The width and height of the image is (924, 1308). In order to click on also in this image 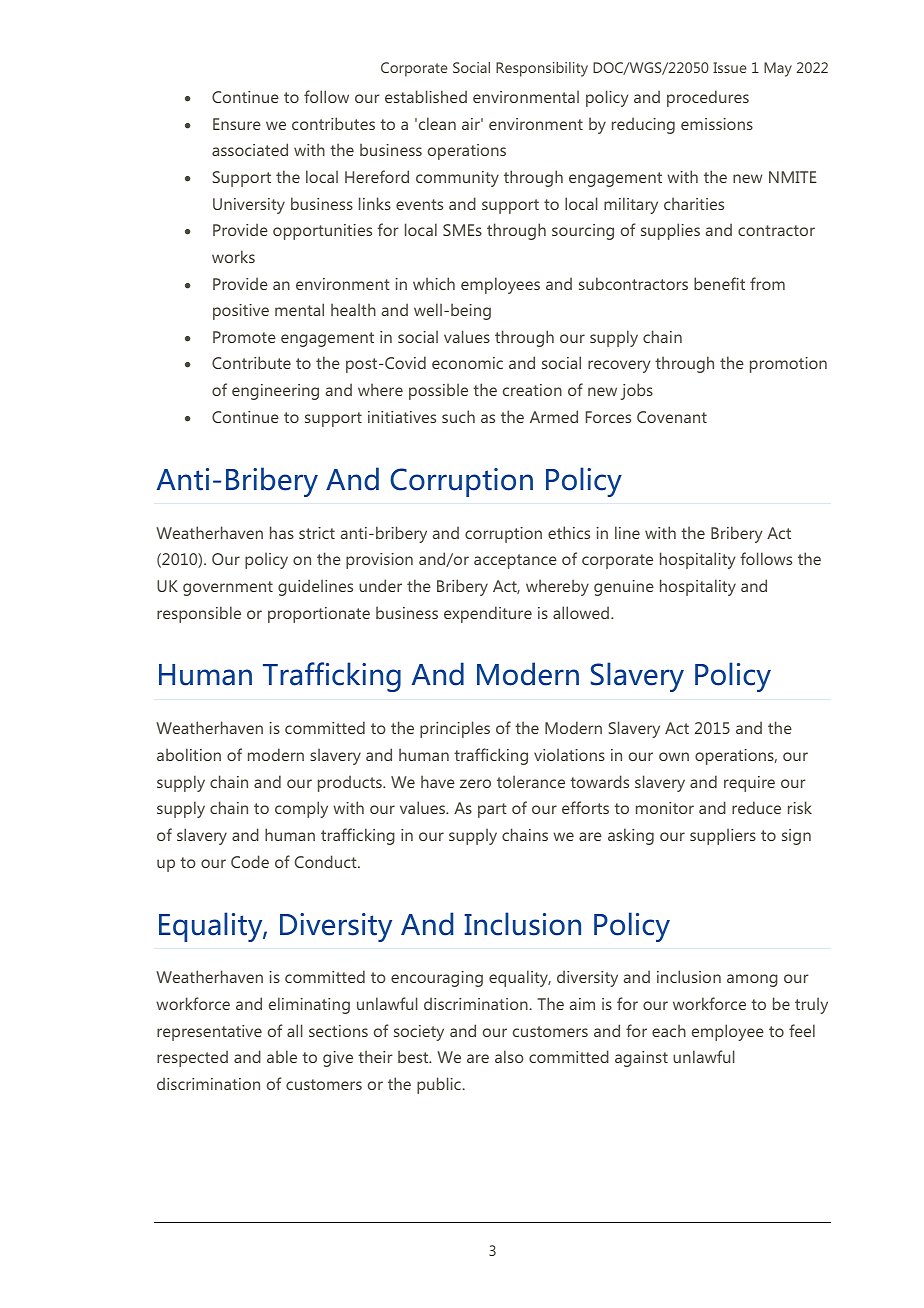, I will do `click(509, 1056)`.
